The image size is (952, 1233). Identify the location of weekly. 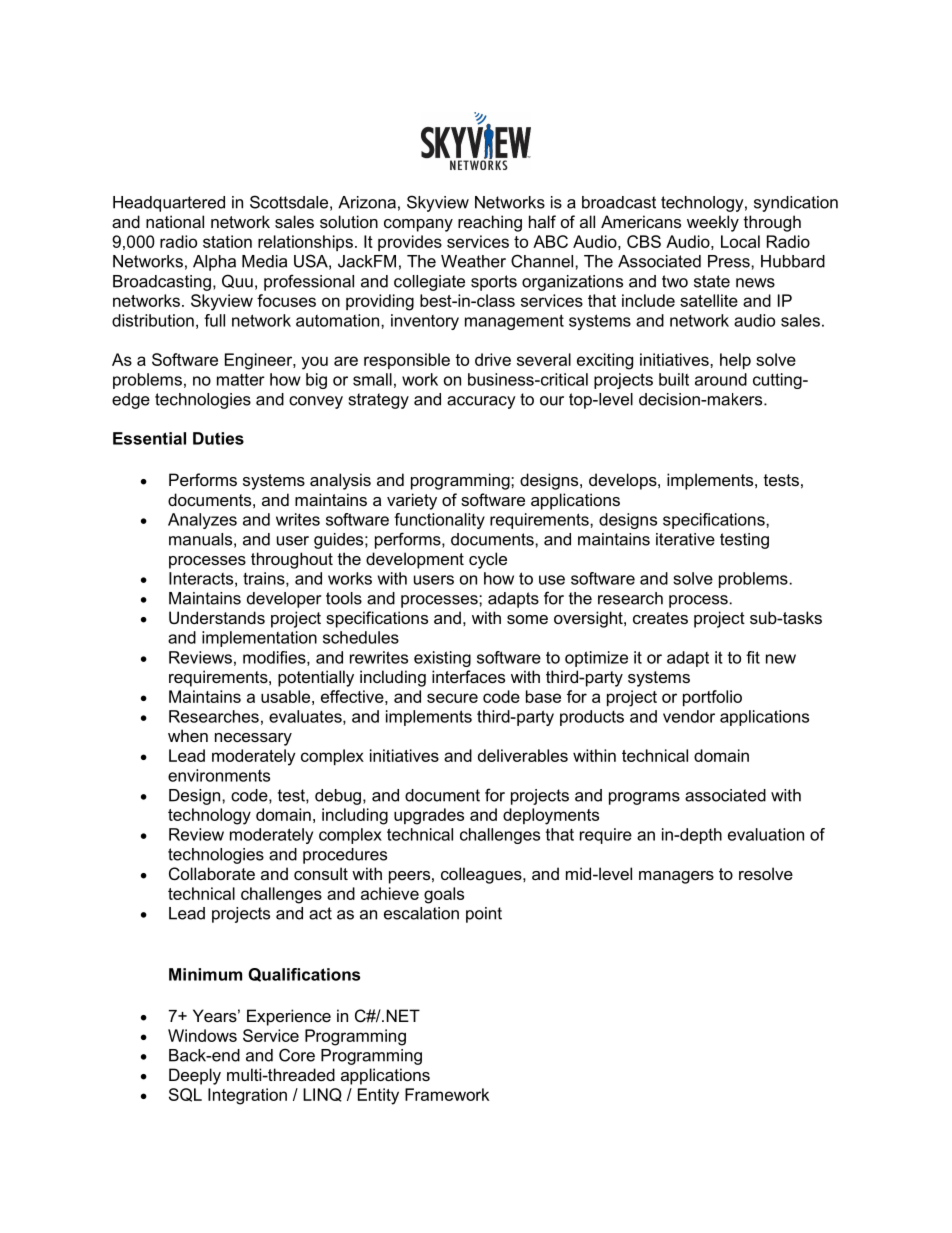
(713, 223).
